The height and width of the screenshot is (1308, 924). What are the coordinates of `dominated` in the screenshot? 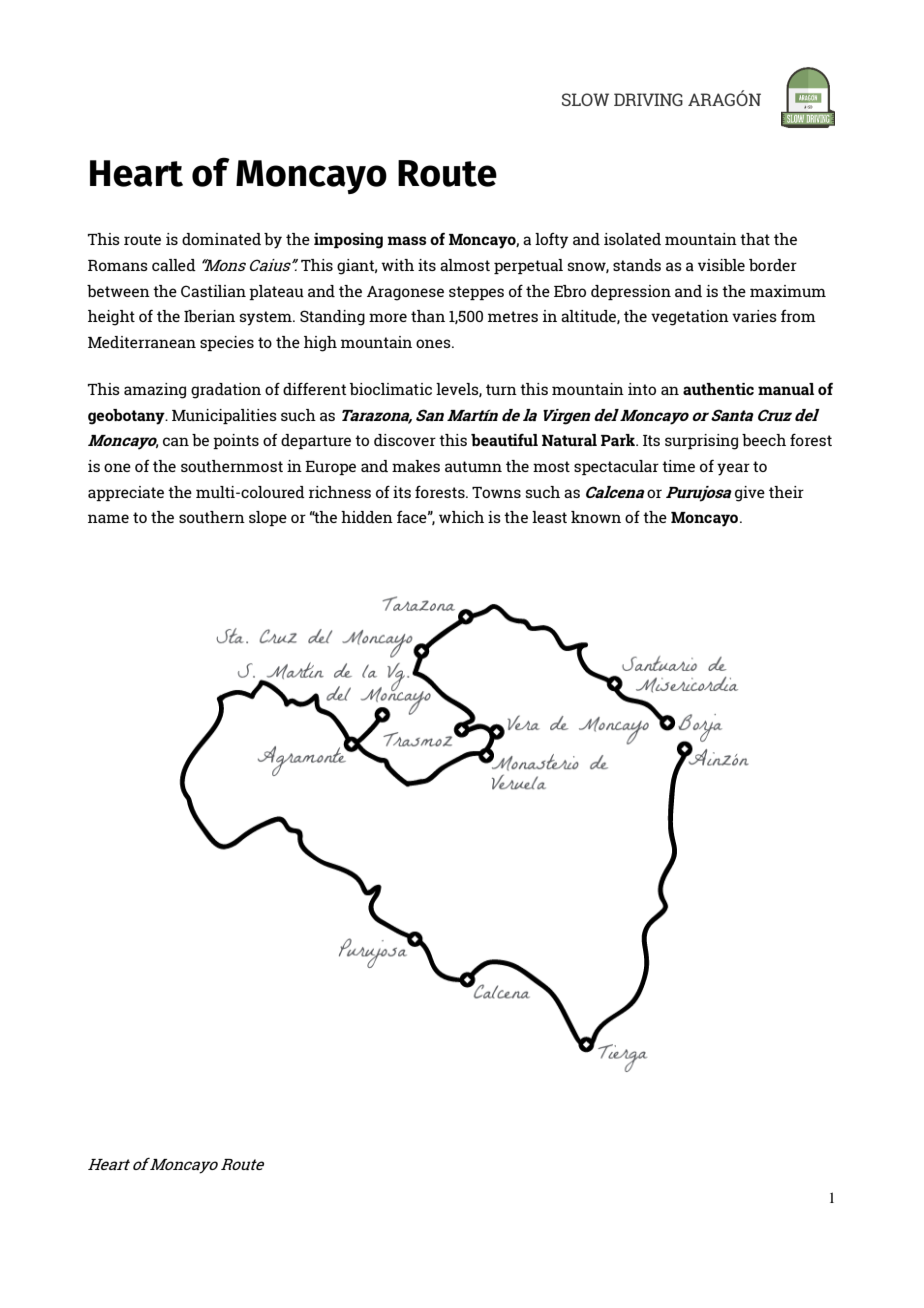 It's located at (221, 239).
